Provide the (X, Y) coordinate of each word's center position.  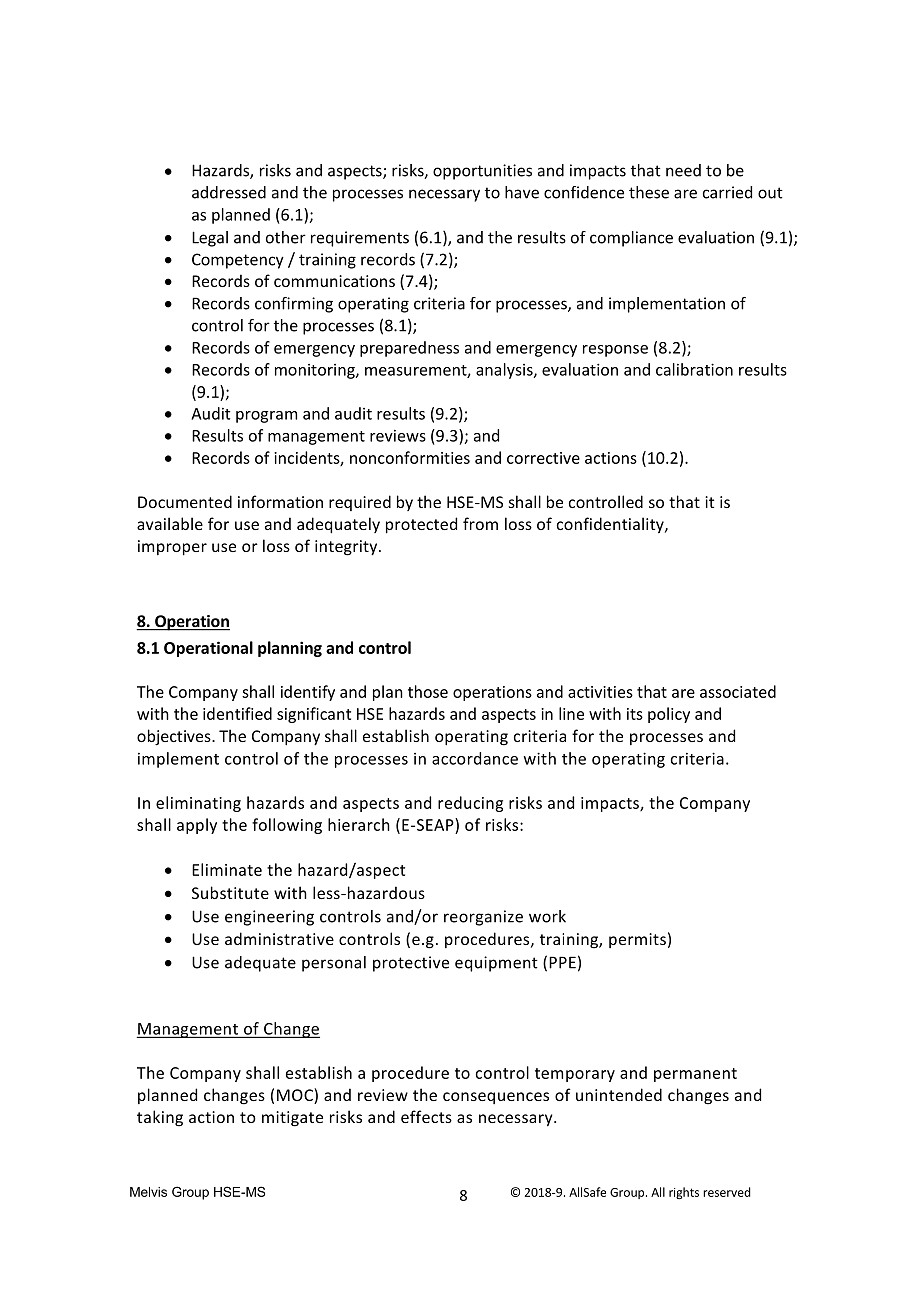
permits (637, 940)
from (480, 523)
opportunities (482, 172)
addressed (229, 192)
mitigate (292, 1119)
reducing (470, 804)
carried (727, 192)
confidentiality (611, 525)
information (280, 501)
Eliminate (227, 869)
